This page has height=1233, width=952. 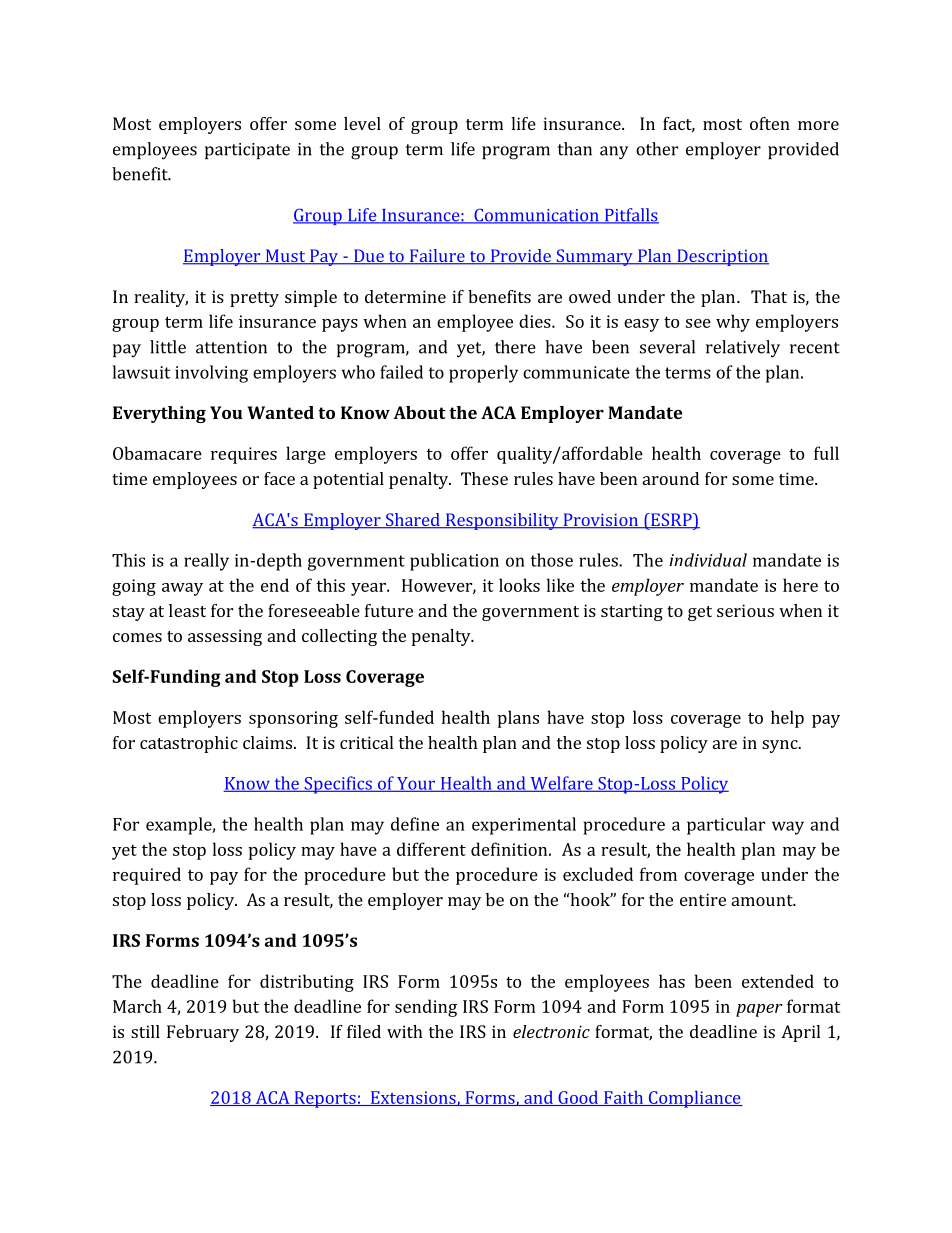 I want to click on participate, so click(x=247, y=151).
